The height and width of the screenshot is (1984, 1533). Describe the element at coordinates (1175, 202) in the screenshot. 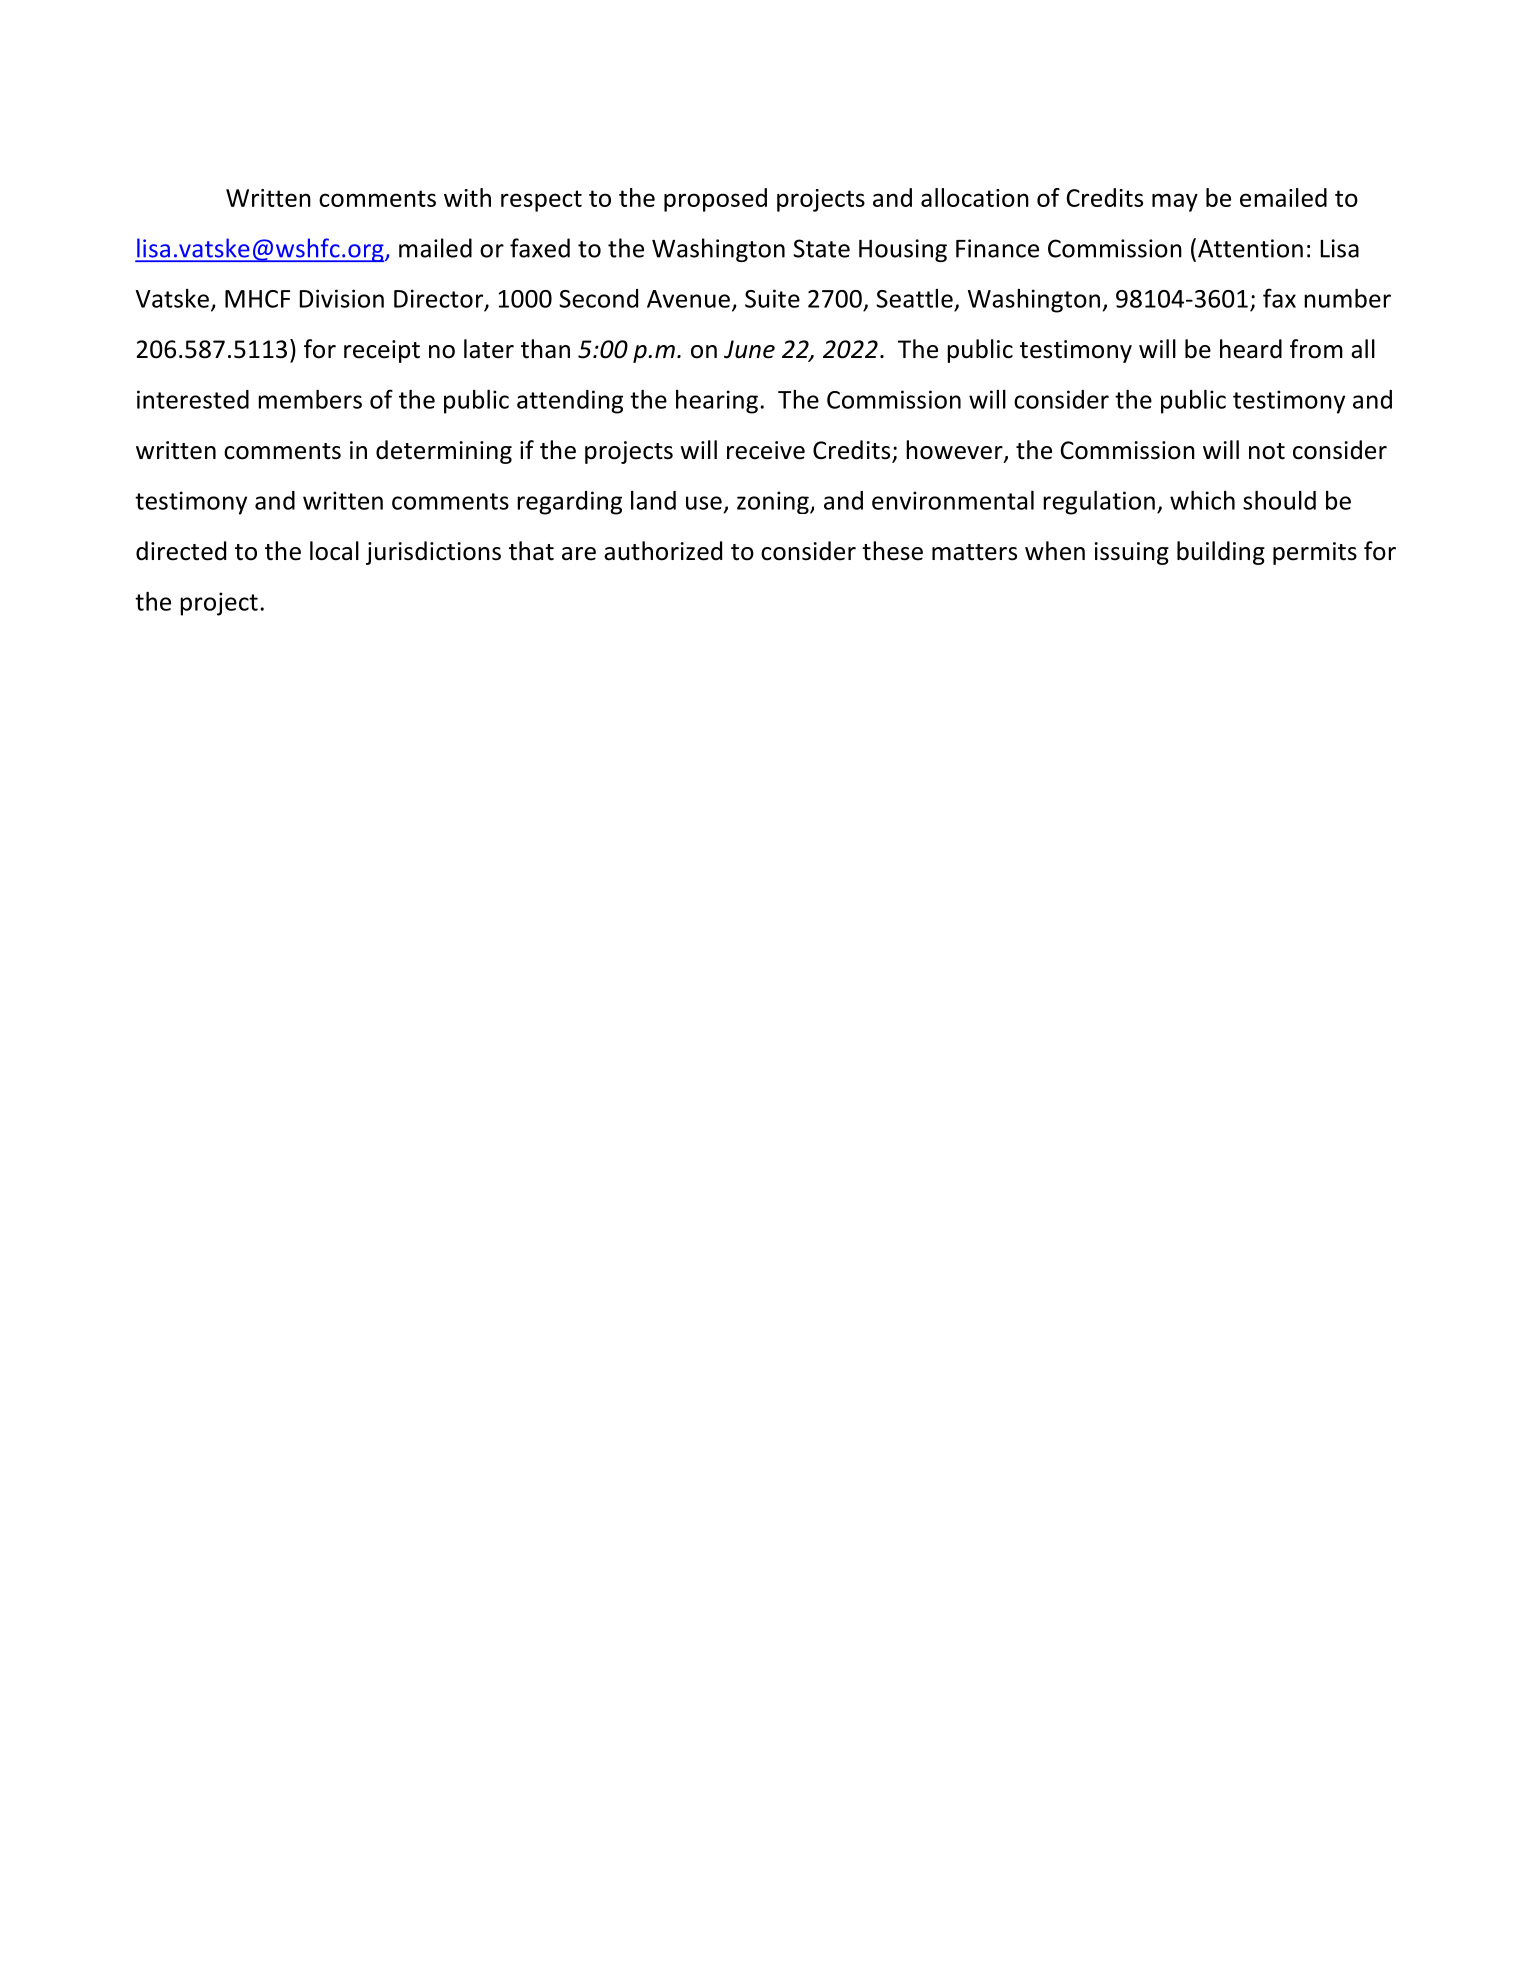

I see `may` at that location.
